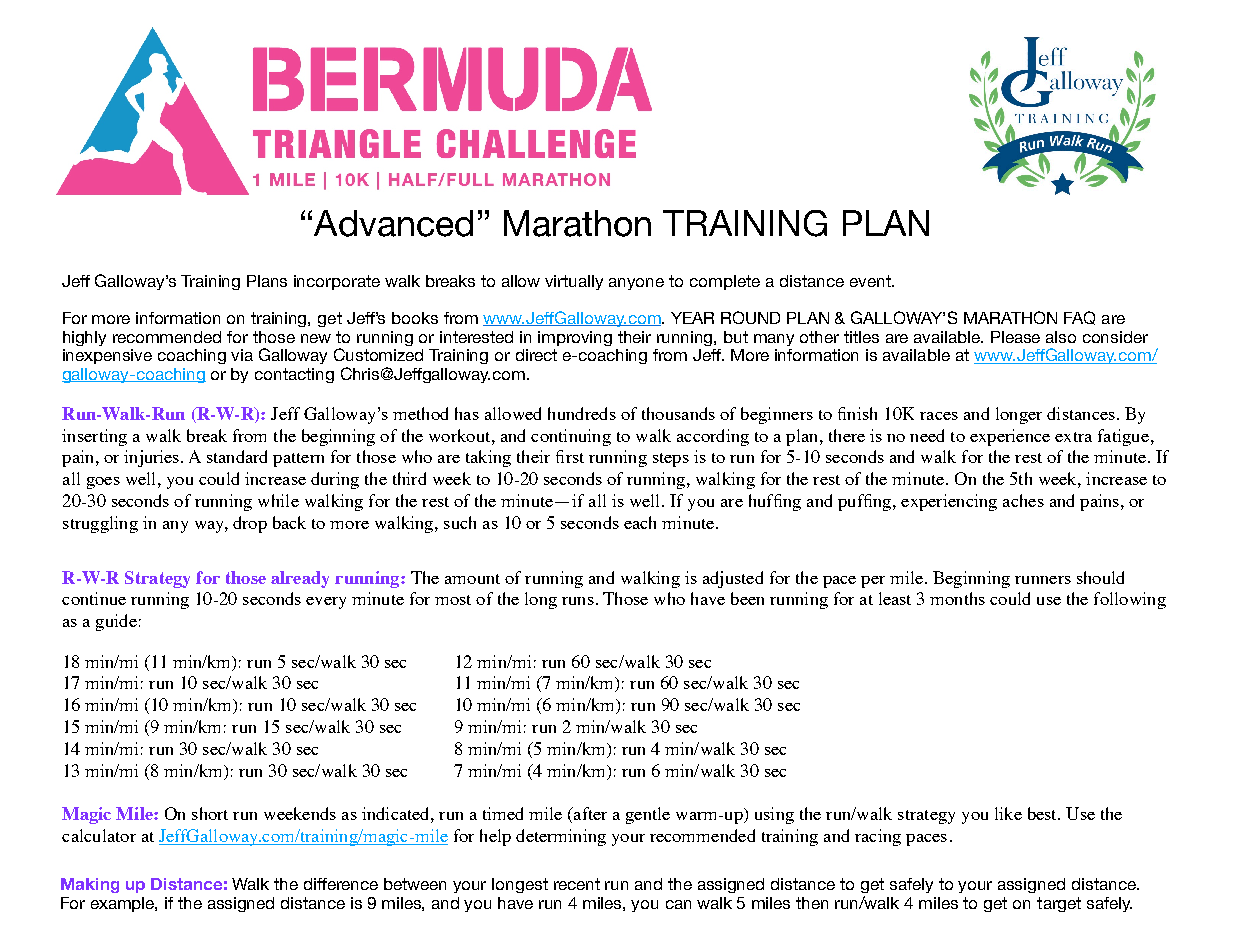 The width and height of the screenshot is (1233, 952). Describe the element at coordinates (589, 815) in the screenshot. I see `after` at that location.
